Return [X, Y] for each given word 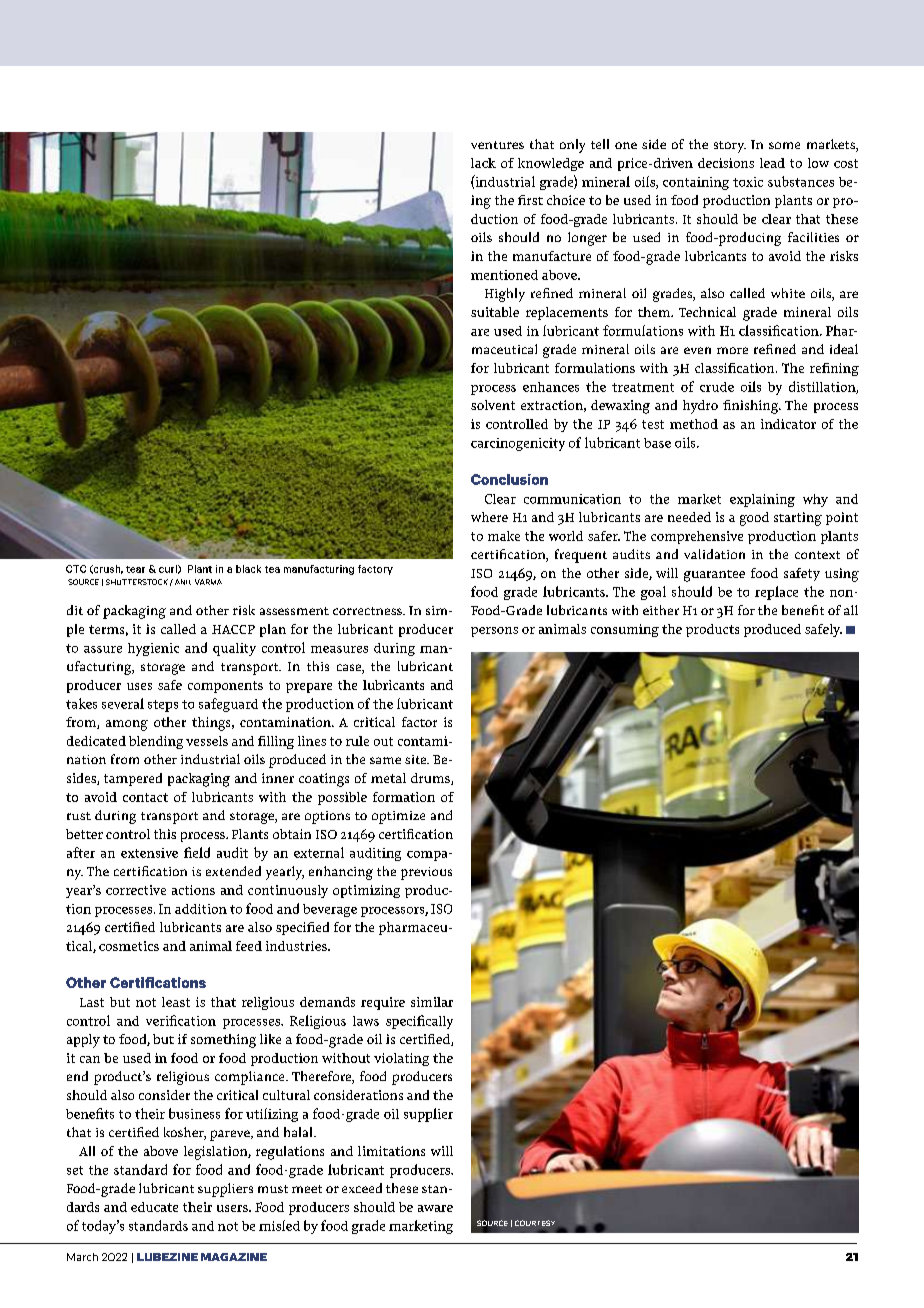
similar [432, 1002]
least [176, 1002]
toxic [748, 182]
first [530, 200]
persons [494, 632]
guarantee [714, 576]
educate [154, 1207]
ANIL [183, 582]
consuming [625, 630]
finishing [751, 407]
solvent [493, 405]
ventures [497, 145]
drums [431, 779]
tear [135, 569]
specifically [419, 1022]
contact [145, 797]
